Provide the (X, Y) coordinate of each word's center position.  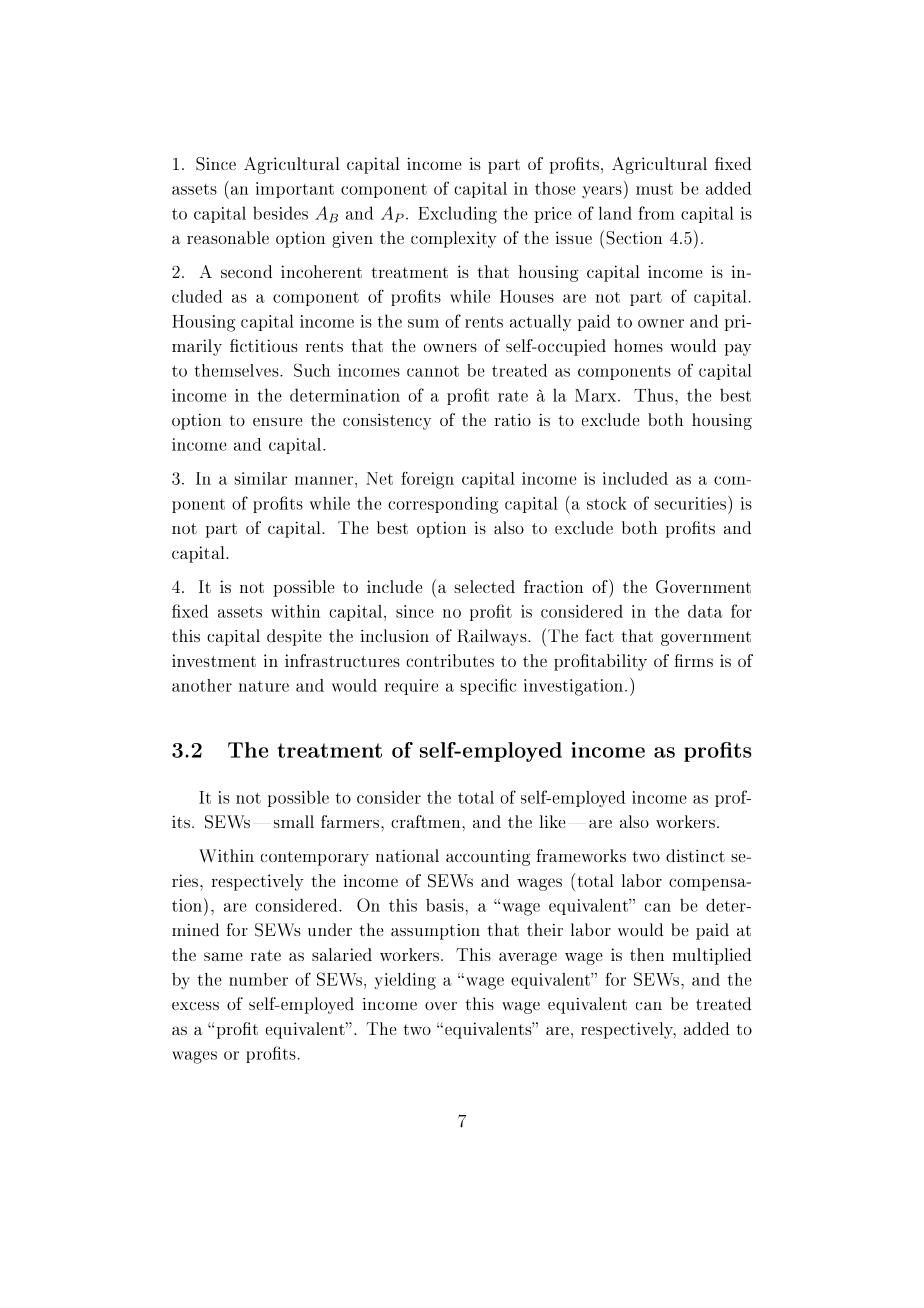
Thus (655, 395)
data (705, 611)
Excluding (457, 215)
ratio (512, 419)
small (294, 821)
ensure (277, 422)
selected (485, 586)
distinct (695, 855)
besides (280, 213)
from (657, 213)
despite (294, 637)
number (258, 979)
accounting (488, 857)
